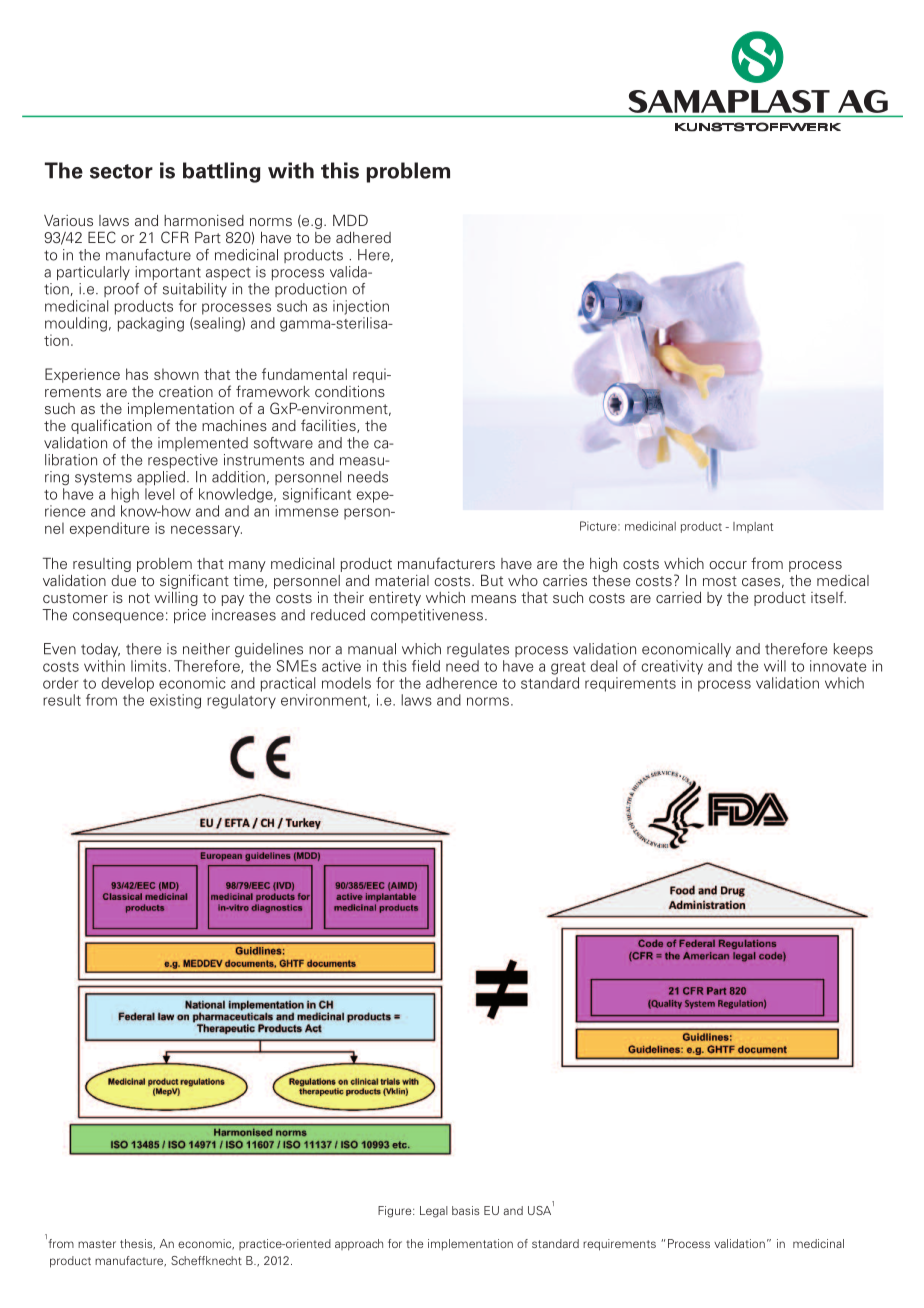 The width and height of the document is (924, 1308). What do you see at coordinates (434, 1212) in the document?
I see `Legal` at bounding box center [434, 1212].
